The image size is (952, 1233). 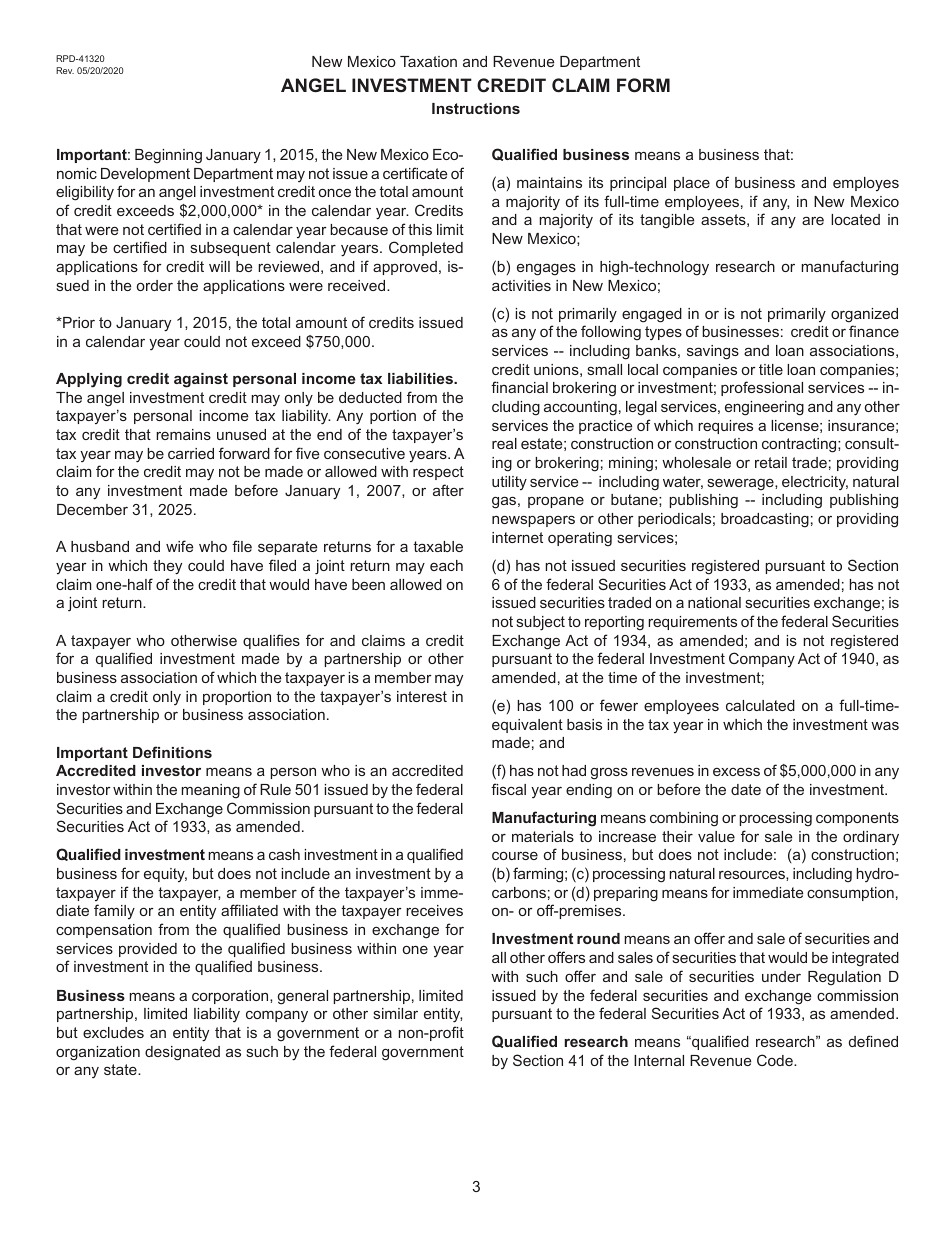 What do you see at coordinates (396, 1013) in the page?
I see `similar` at bounding box center [396, 1013].
